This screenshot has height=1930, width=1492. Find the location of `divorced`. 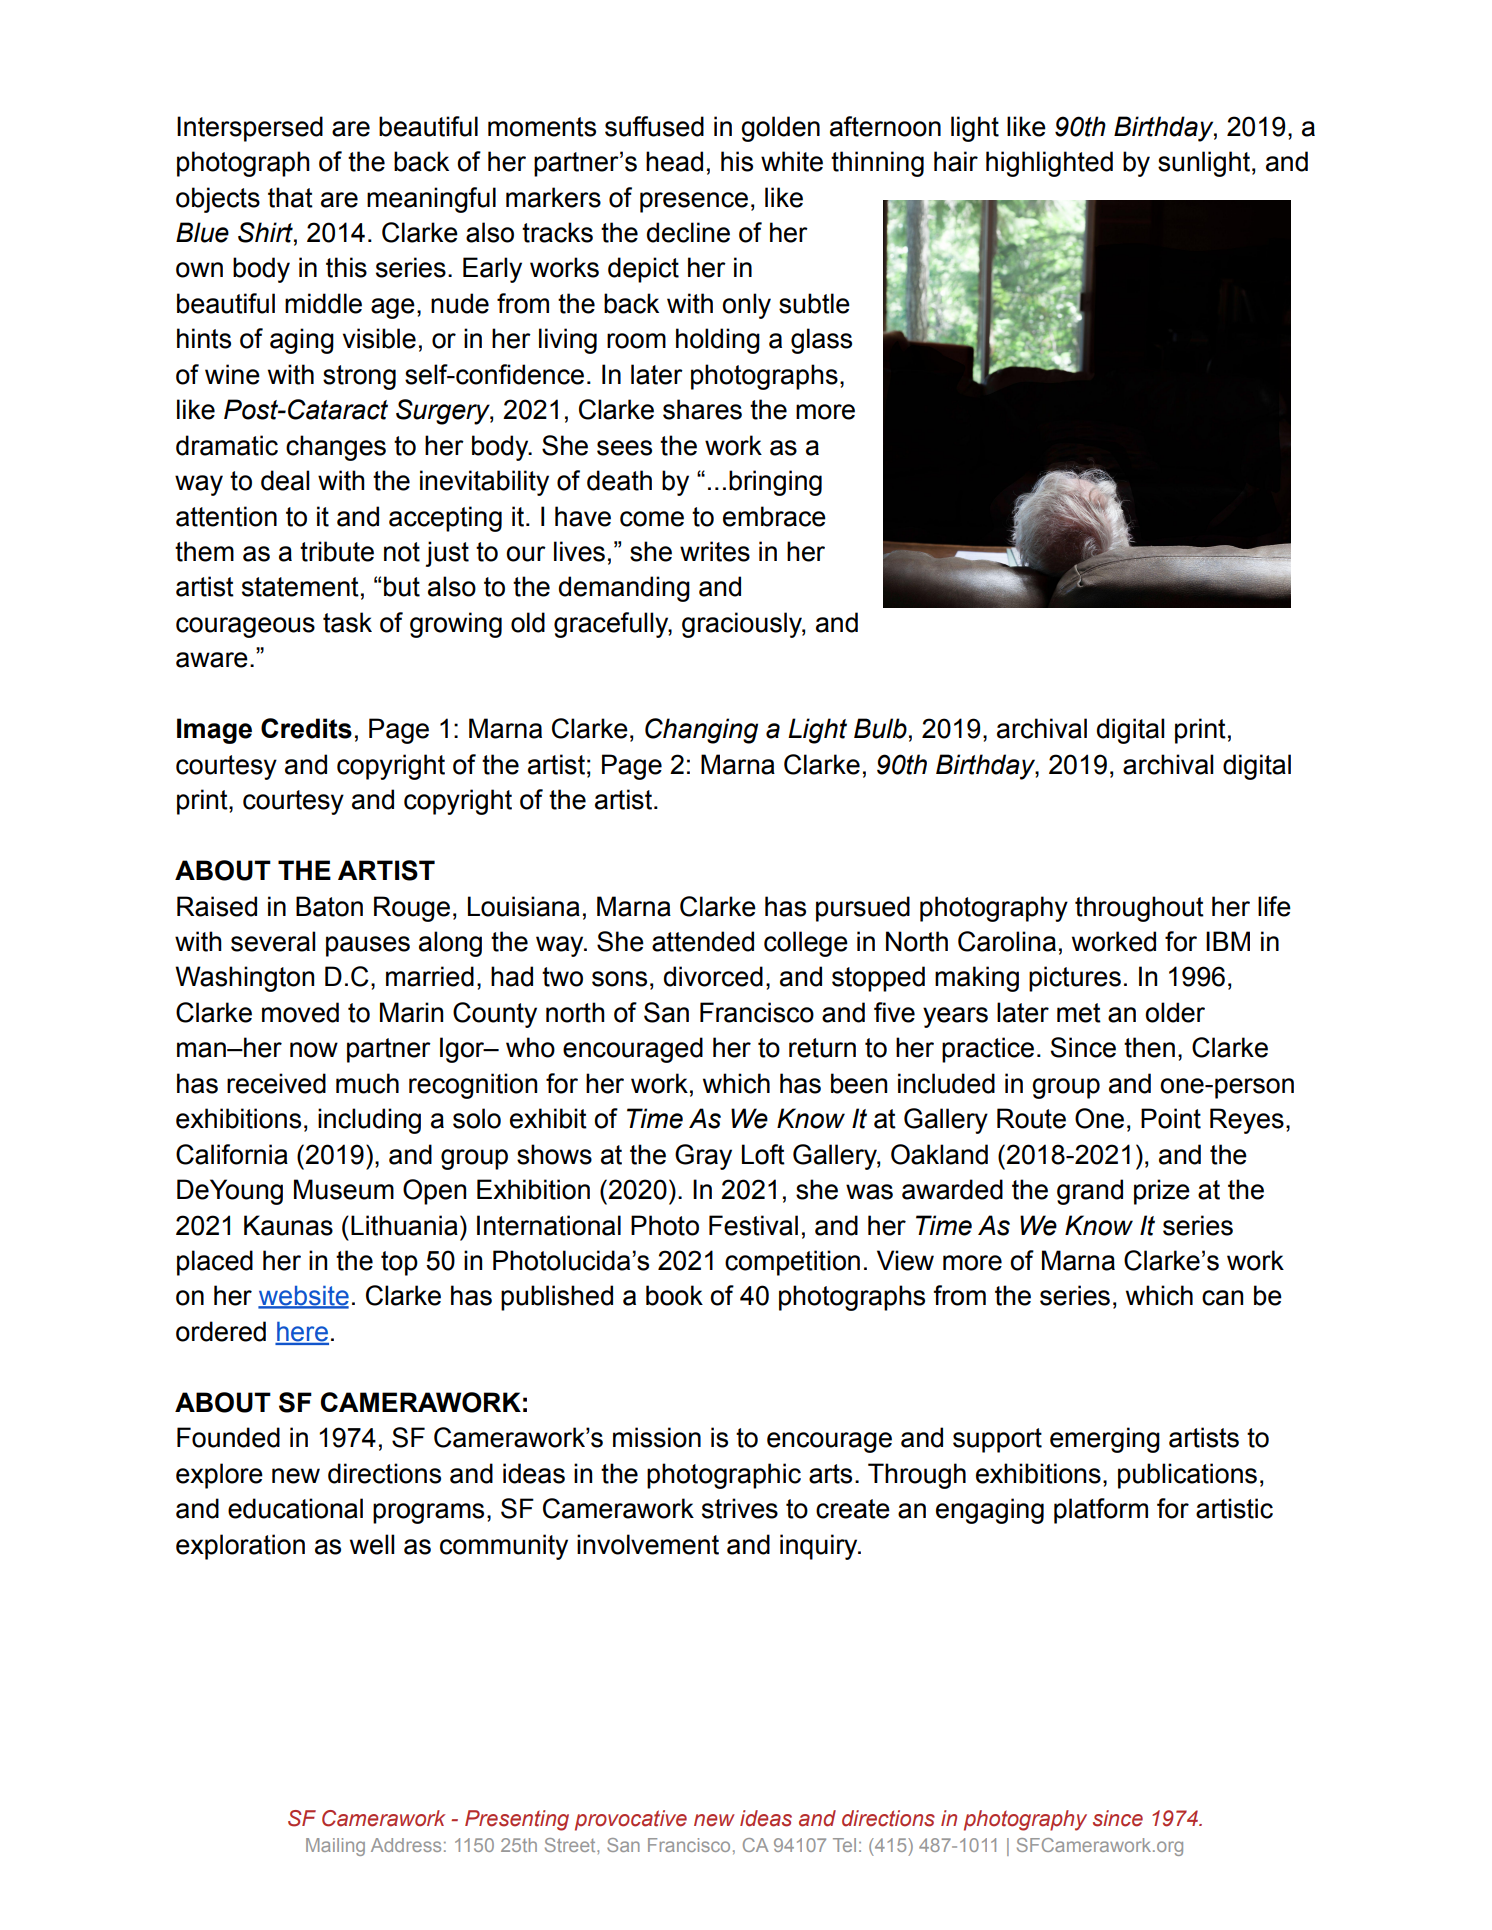

divorced is located at coordinates (713, 976).
